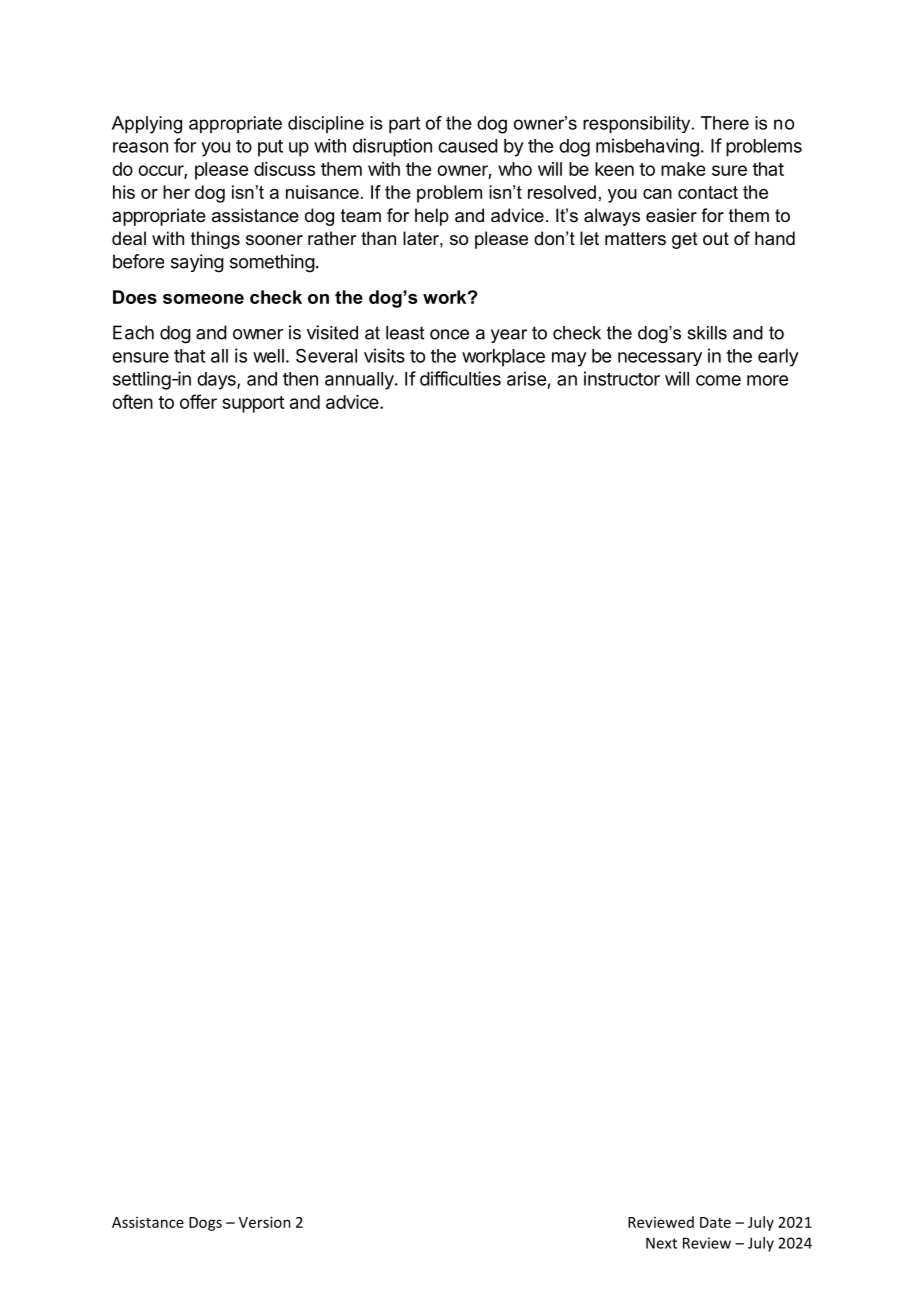 This screenshot has width=924, height=1308. What do you see at coordinates (205, 1224) in the screenshot?
I see `Dogs` at bounding box center [205, 1224].
